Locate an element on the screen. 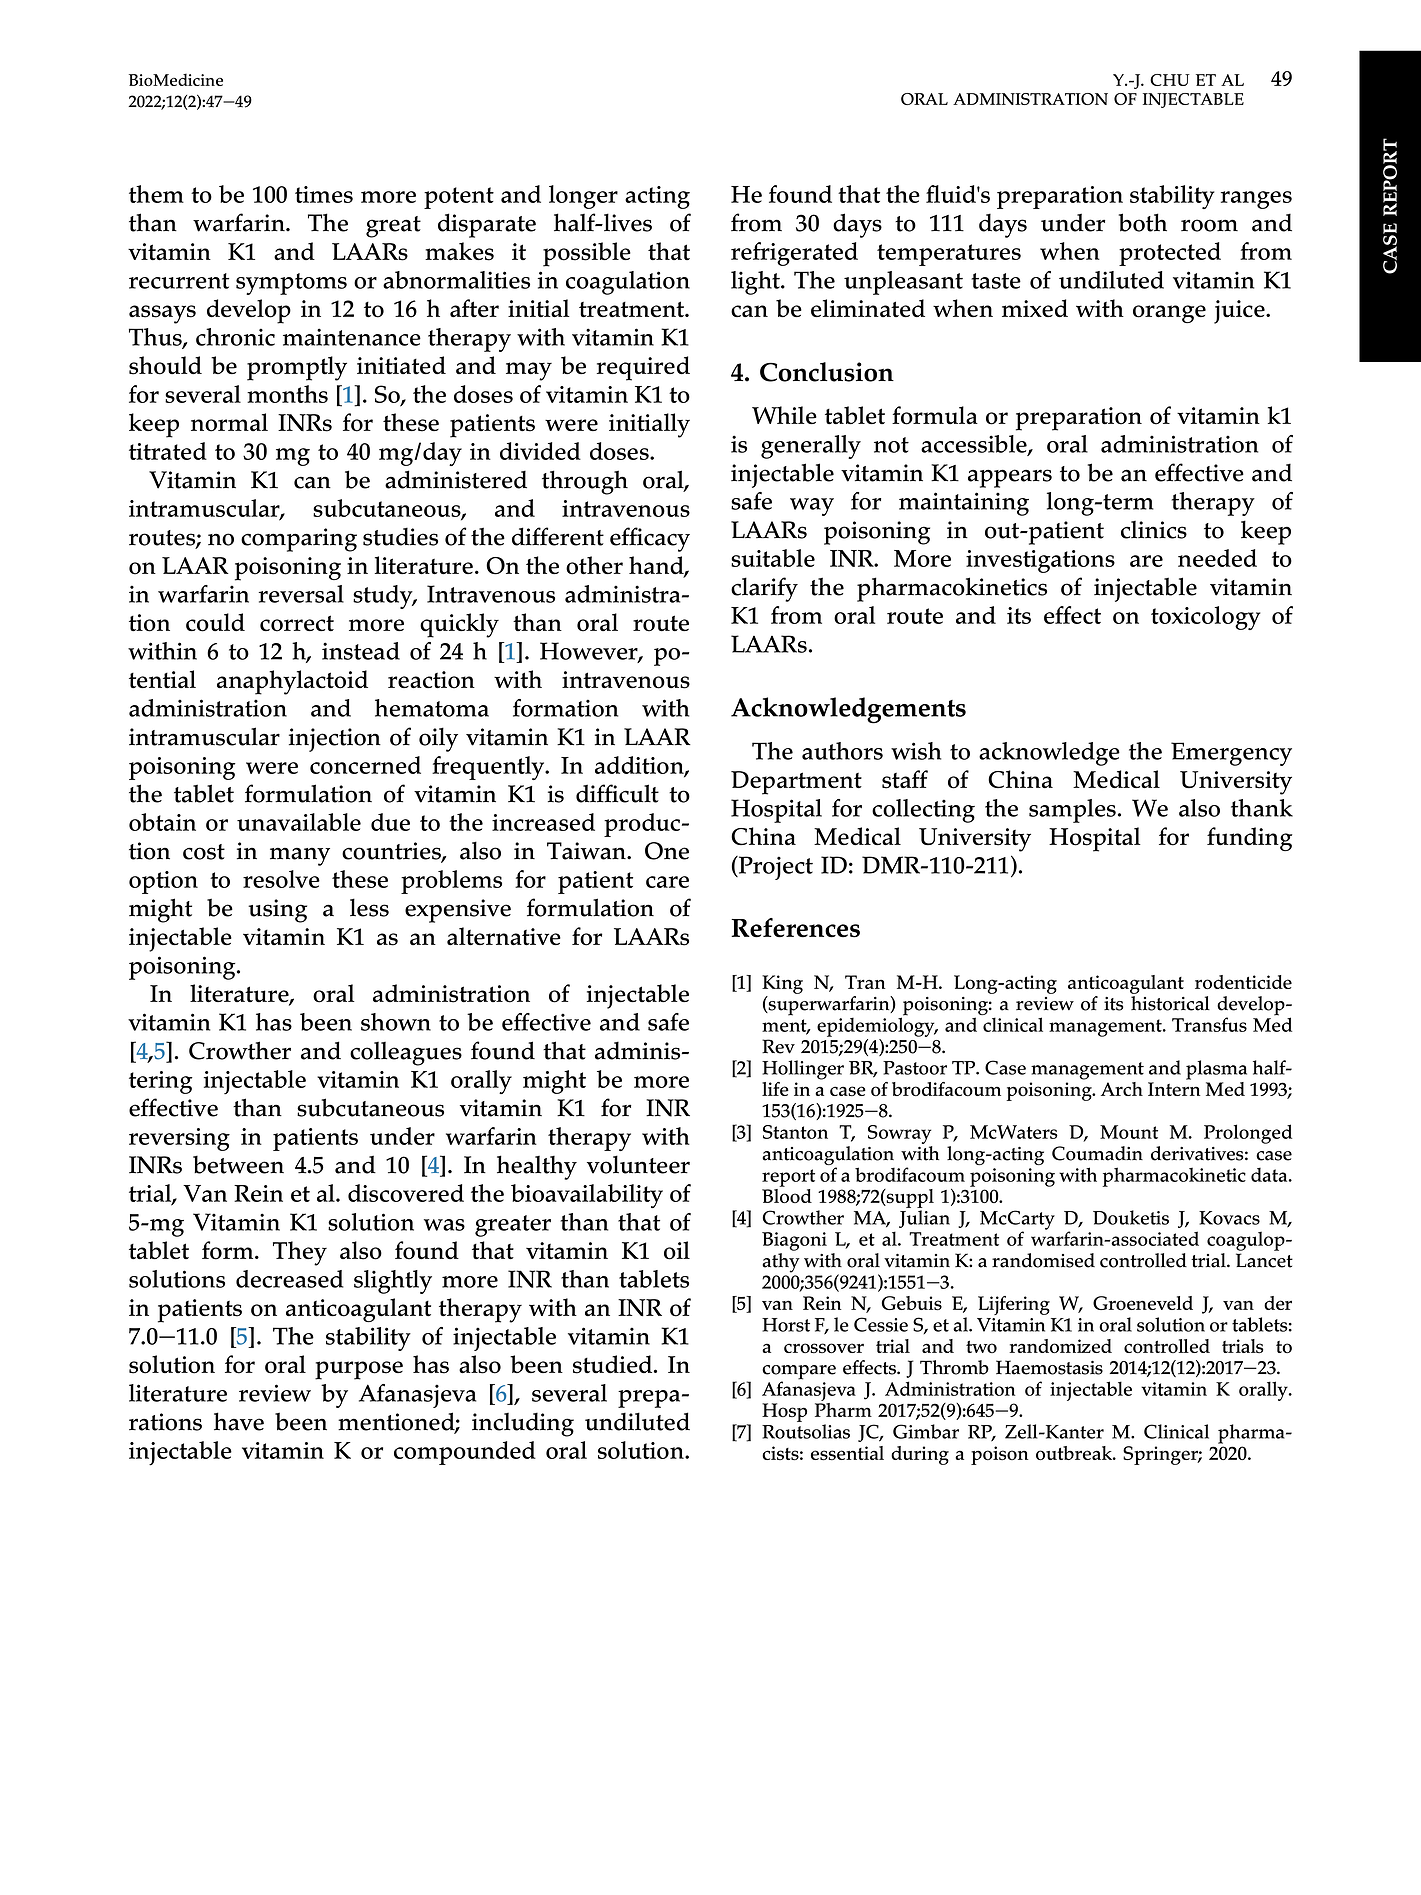  While is located at coordinates (784, 415).
